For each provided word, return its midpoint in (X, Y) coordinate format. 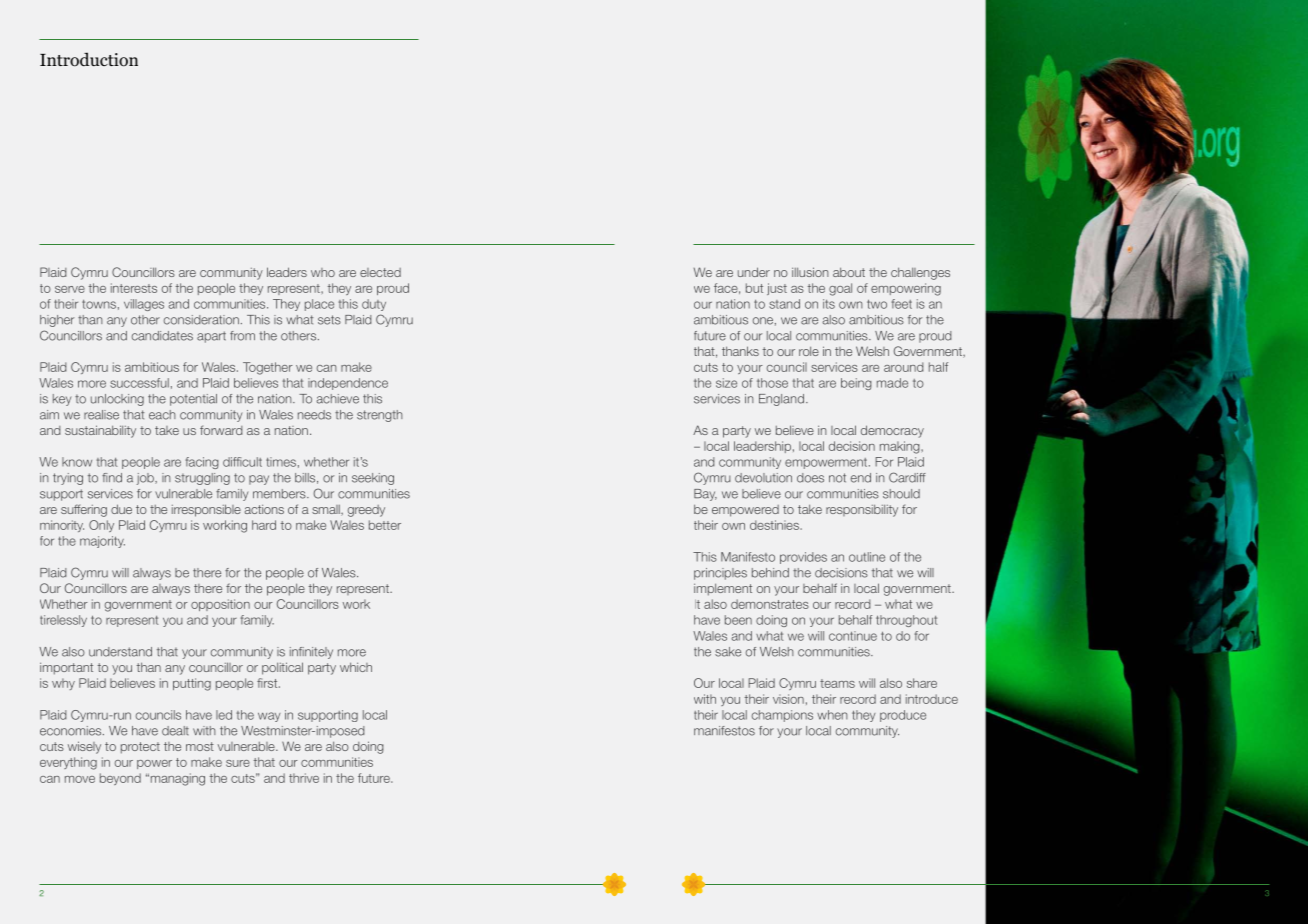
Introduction (89, 59)
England (783, 400)
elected (380, 272)
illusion (810, 272)
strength (380, 416)
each (162, 415)
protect (140, 748)
